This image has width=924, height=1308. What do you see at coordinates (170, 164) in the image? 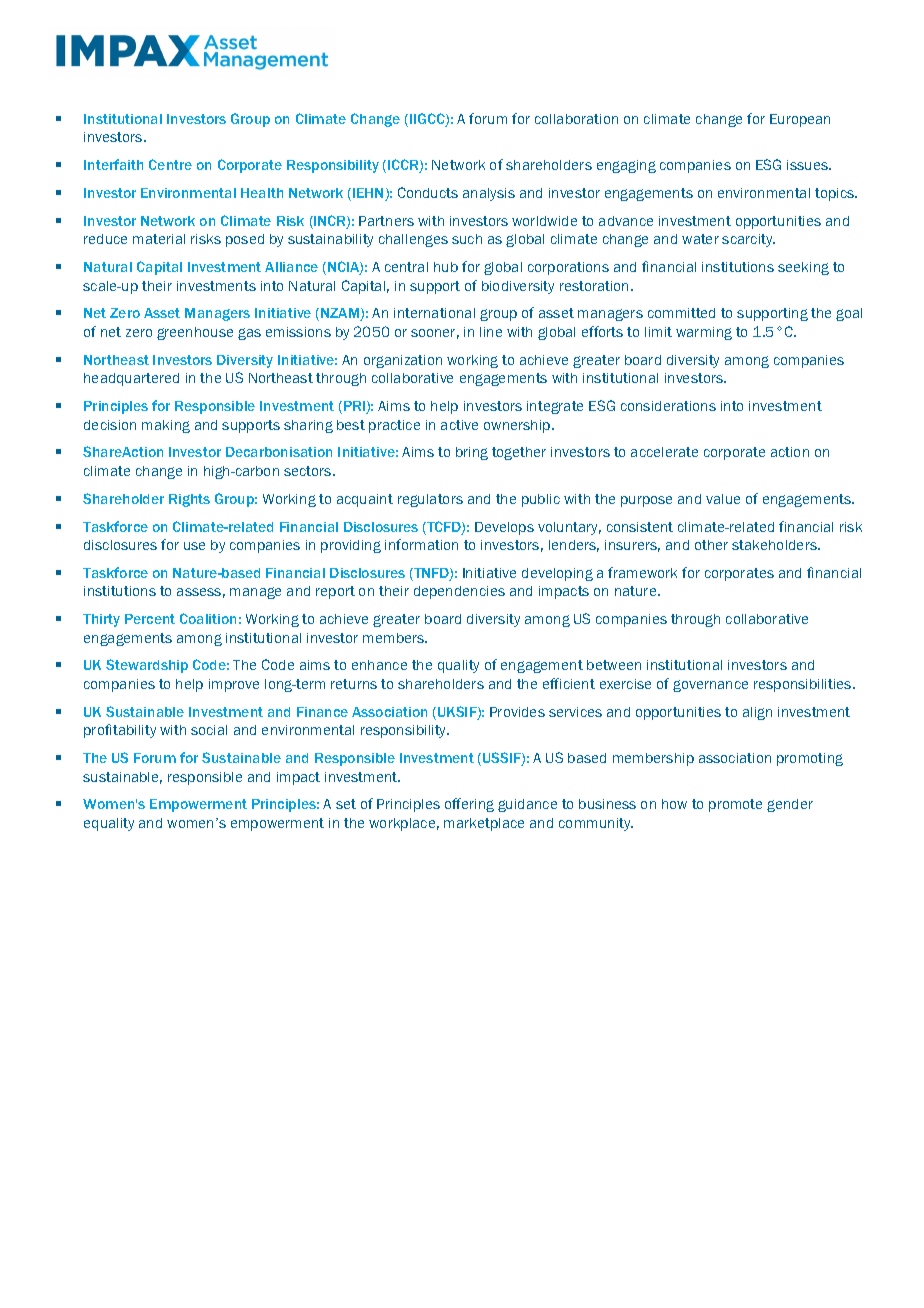
I see `Centre` at bounding box center [170, 164].
